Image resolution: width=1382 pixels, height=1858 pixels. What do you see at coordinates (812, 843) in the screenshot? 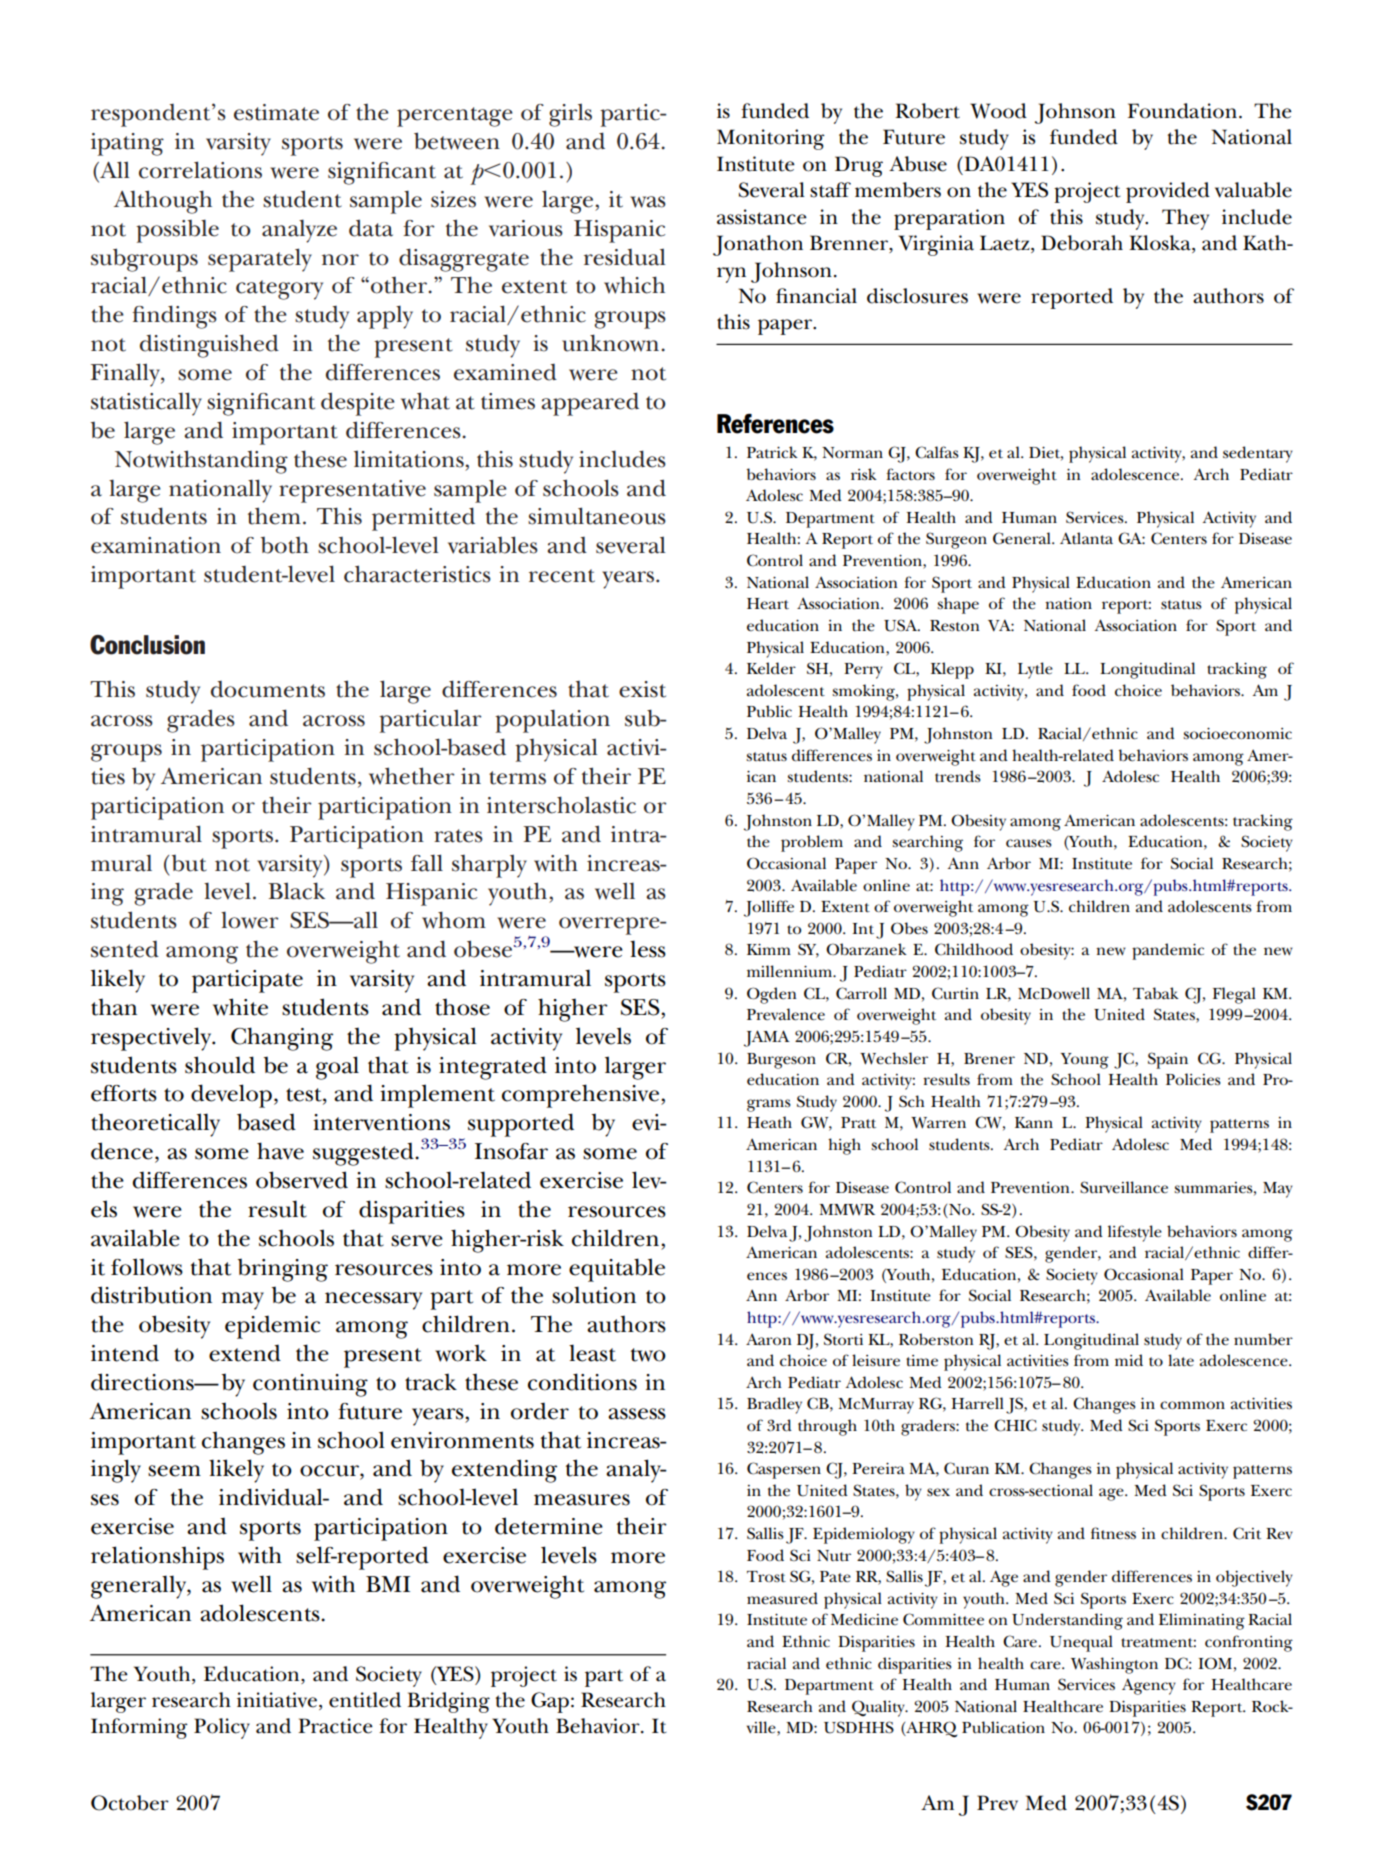
I see `problem` at bounding box center [812, 843].
